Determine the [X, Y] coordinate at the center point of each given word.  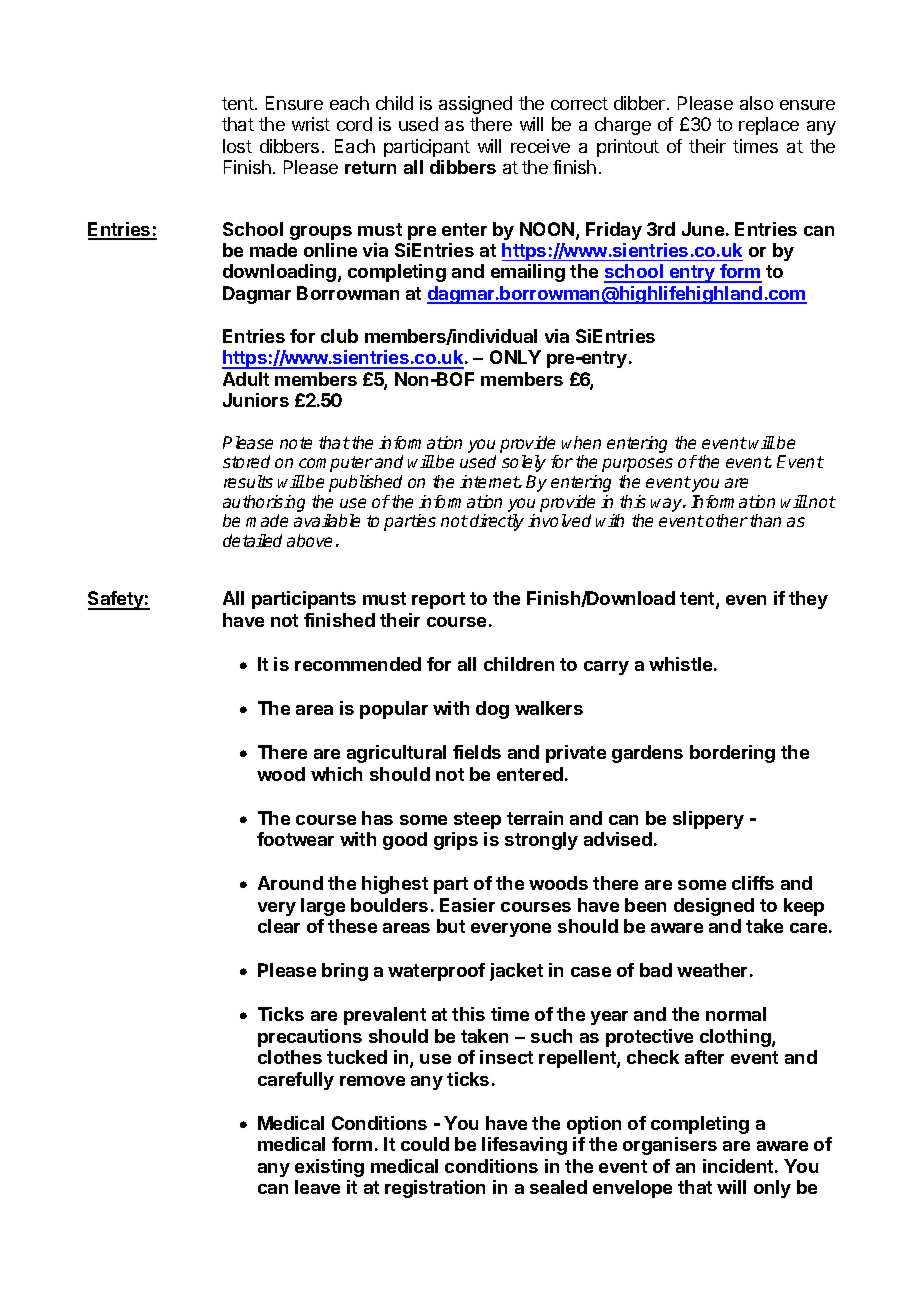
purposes [637, 465]
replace [769, 126]
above [309, 540]
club [339, 336]
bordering [732, 754]
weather [712, 970]
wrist [311, 124]
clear [279, 926]
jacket [516, 972]
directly [497, 522]
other [727, 520]
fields [477, 752]
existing [329, 1168]
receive [540, 146]
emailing [528, 273]
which [336, 774]
